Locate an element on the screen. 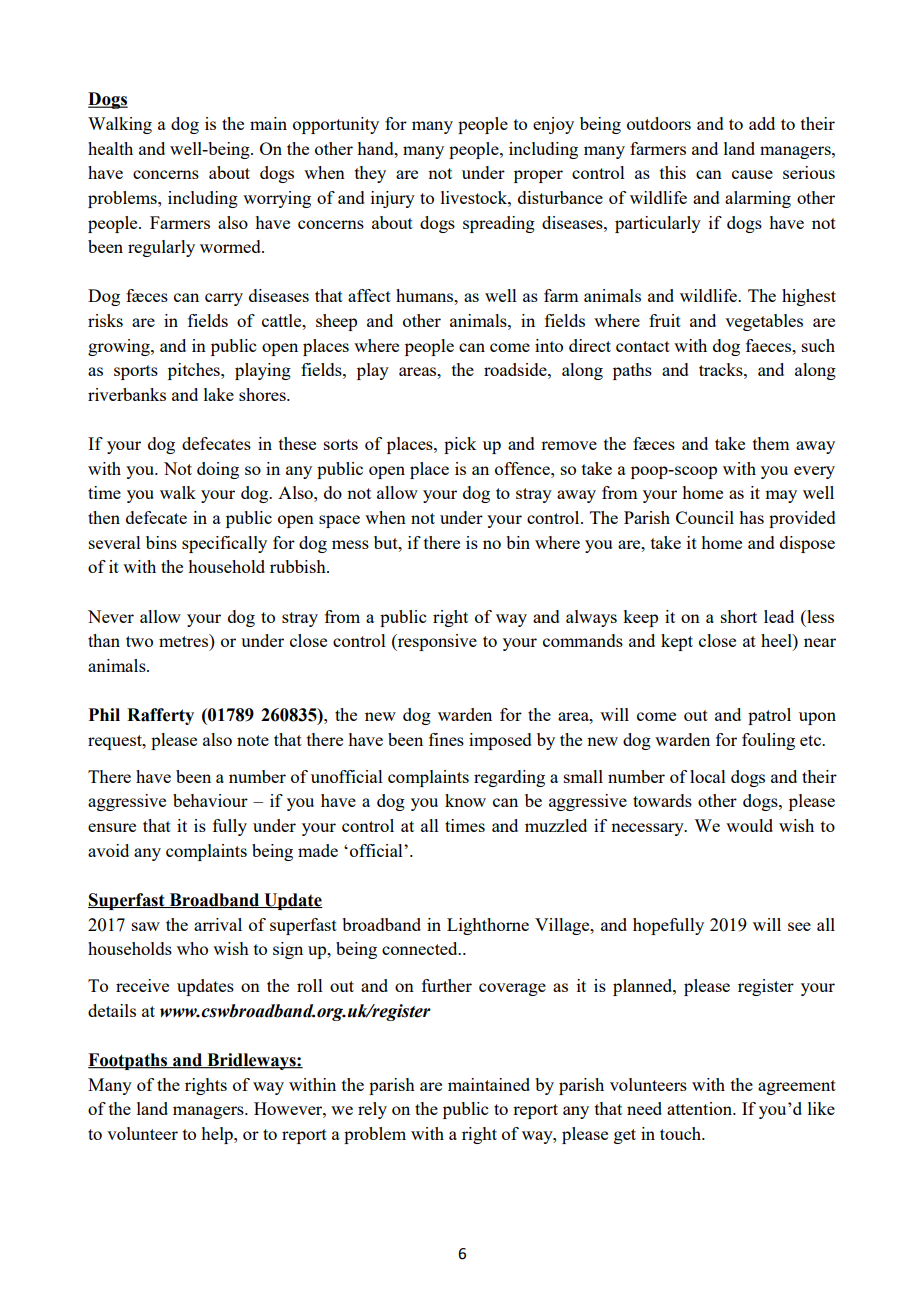 This screenshot has width=924, height=1308. health is located at coordinates (110, 148).
